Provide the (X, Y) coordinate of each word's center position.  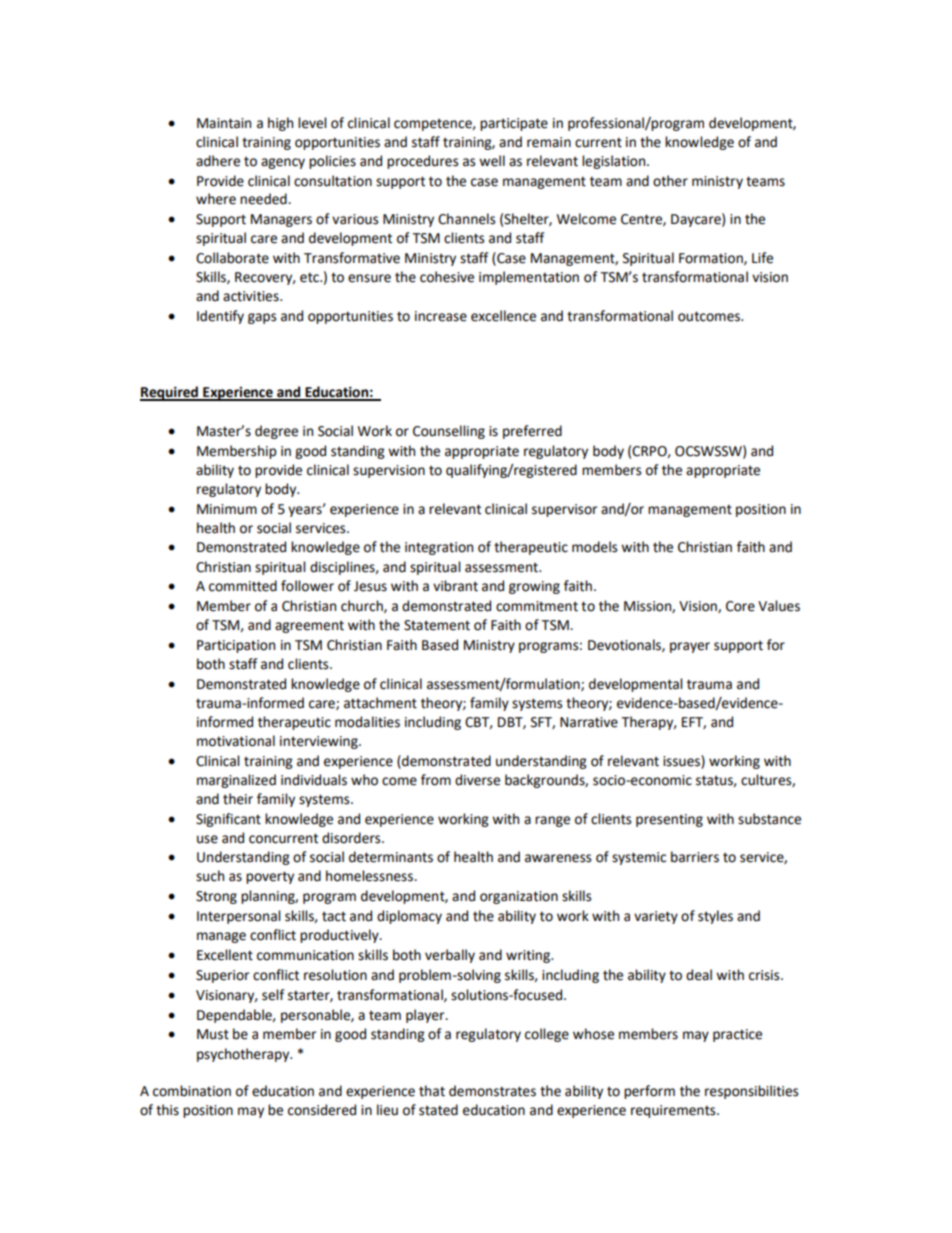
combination (192, 1091)
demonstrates (492, 1091)
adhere (218, 161)
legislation (615, 162)
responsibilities (751, 1092)
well (492, 161)
